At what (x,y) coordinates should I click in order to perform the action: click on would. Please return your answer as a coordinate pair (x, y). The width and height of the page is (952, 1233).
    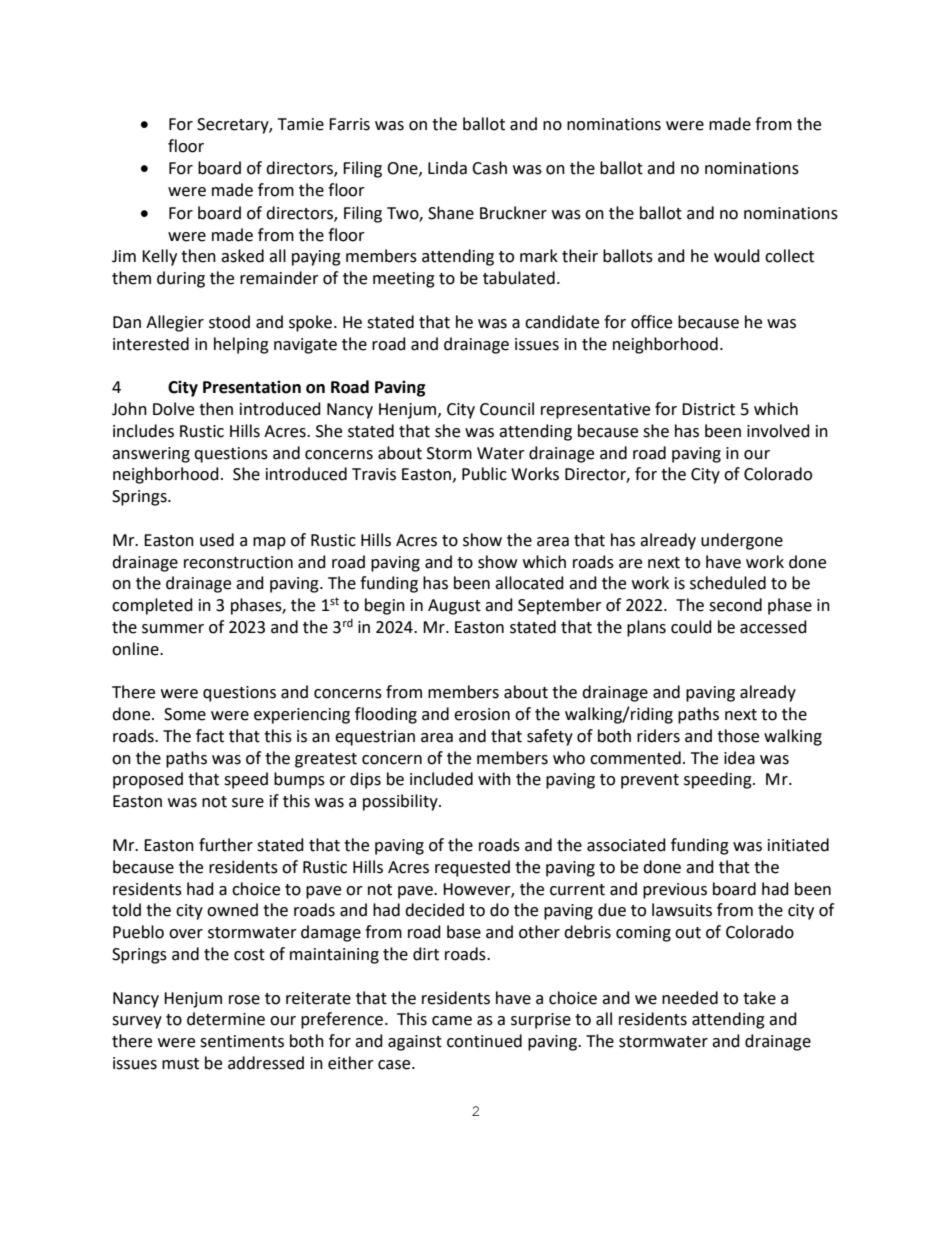
    Looking at the image, I should click on (737, 256).
